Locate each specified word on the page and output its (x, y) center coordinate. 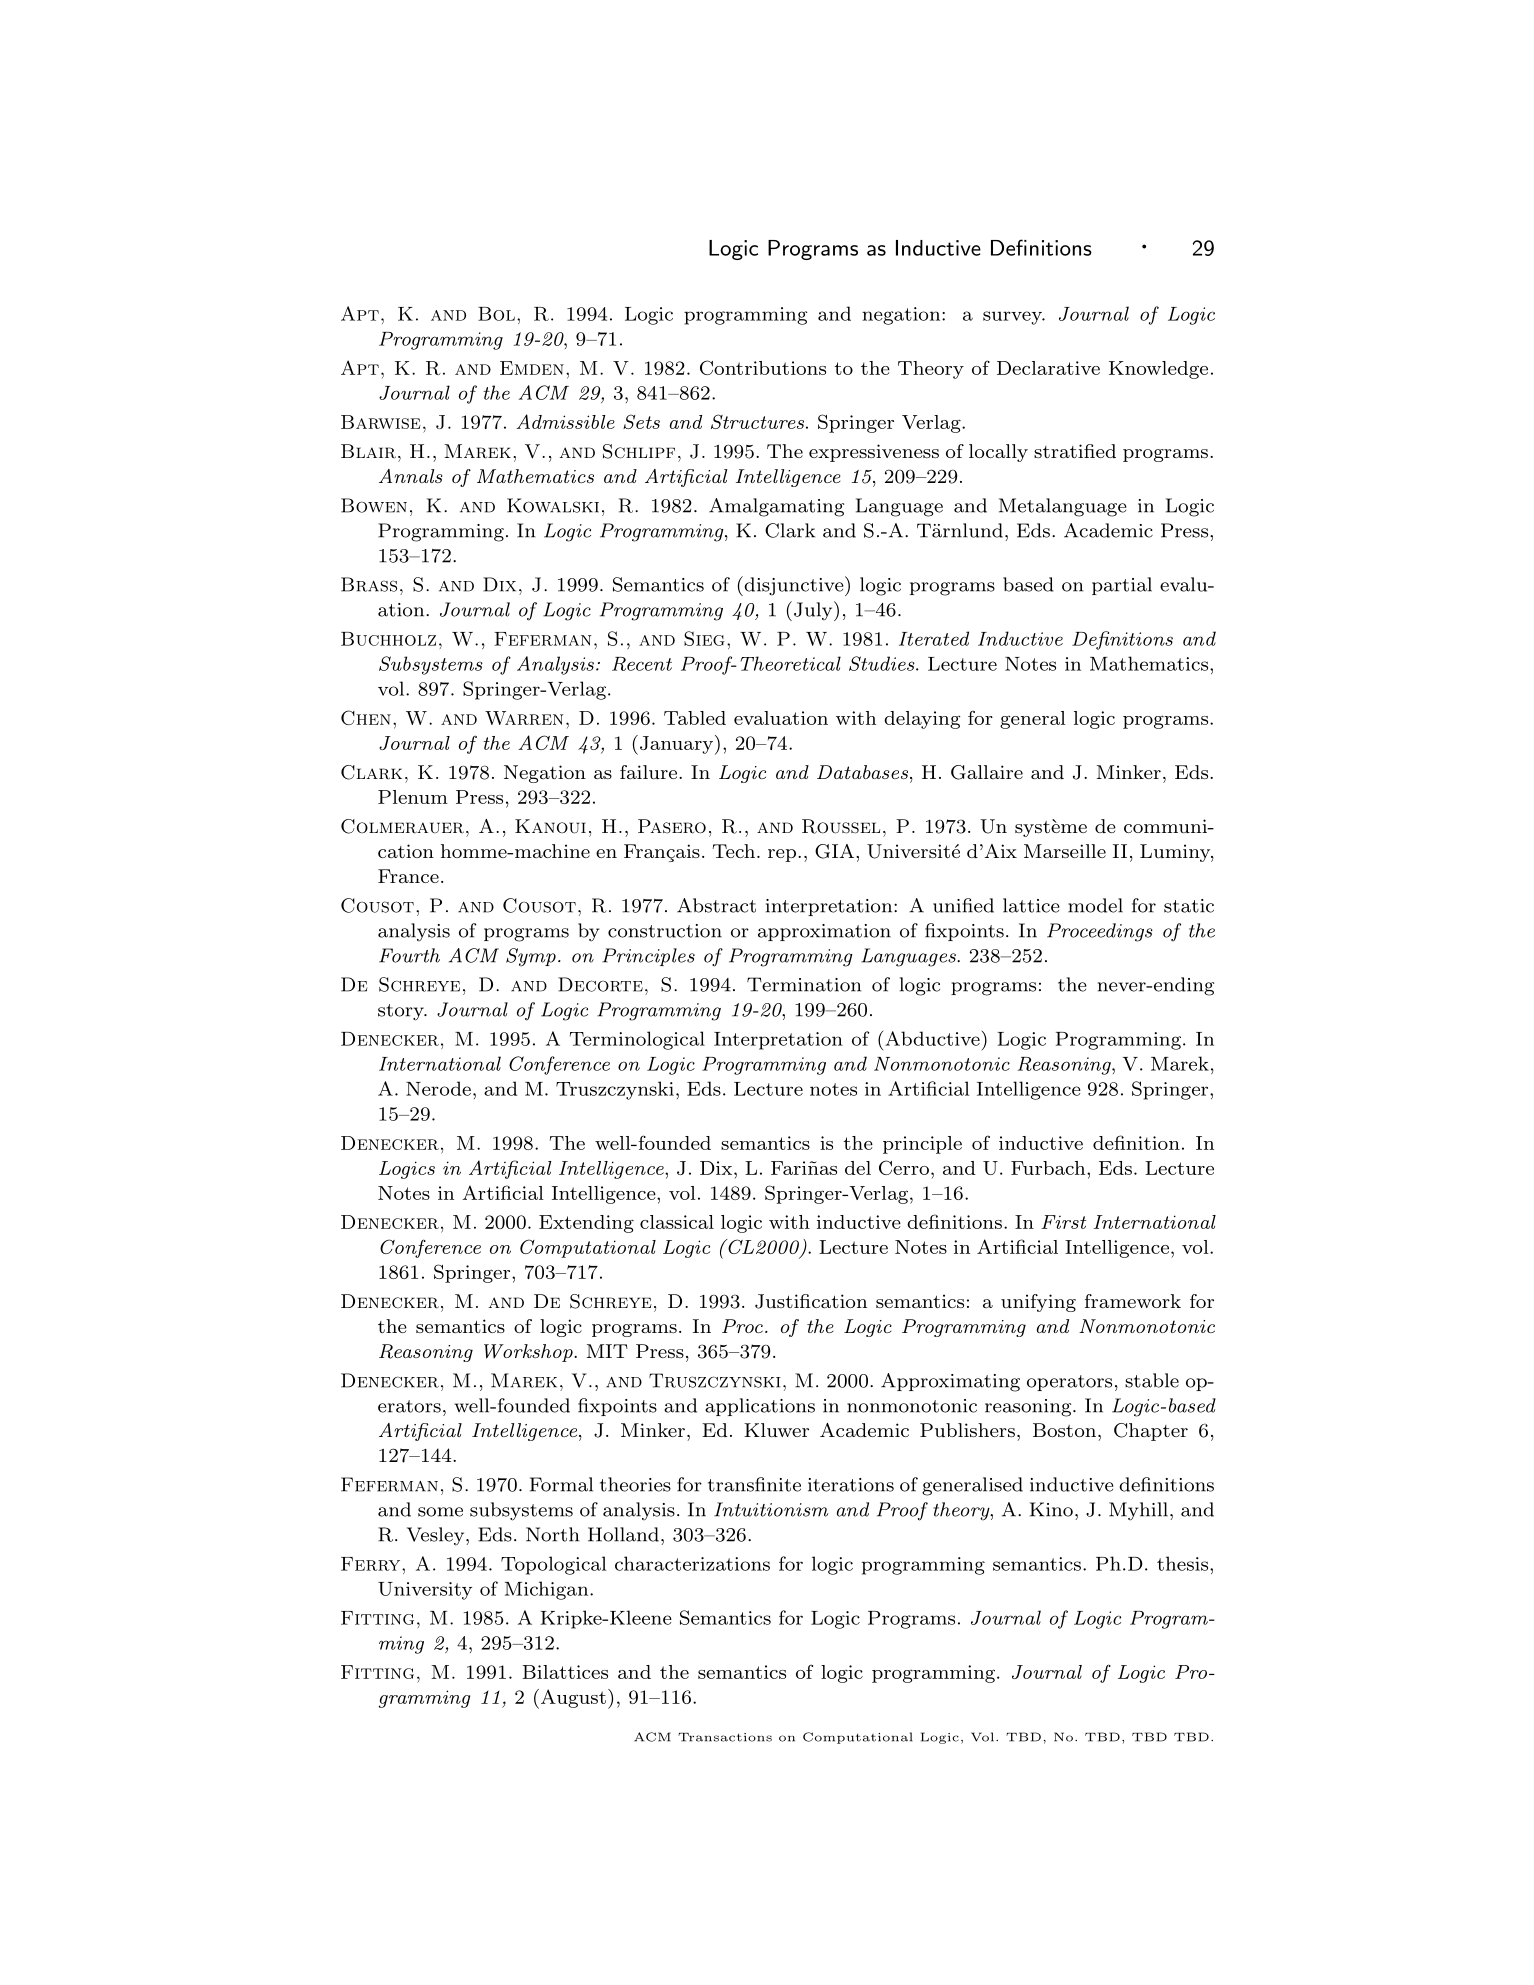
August (572, 1699)
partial (1122, 586)
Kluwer (776, 1430)
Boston (1064, 1430)
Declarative (1048, 368)
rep (782, 855)
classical (677, 1222)
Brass (369, 584)
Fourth (409, 955)
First (1063, 1222)
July (814, 611)
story (402, 1012)
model (1095, 905)
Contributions (763, 367)
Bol (496, 314)
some (440, 1512)
